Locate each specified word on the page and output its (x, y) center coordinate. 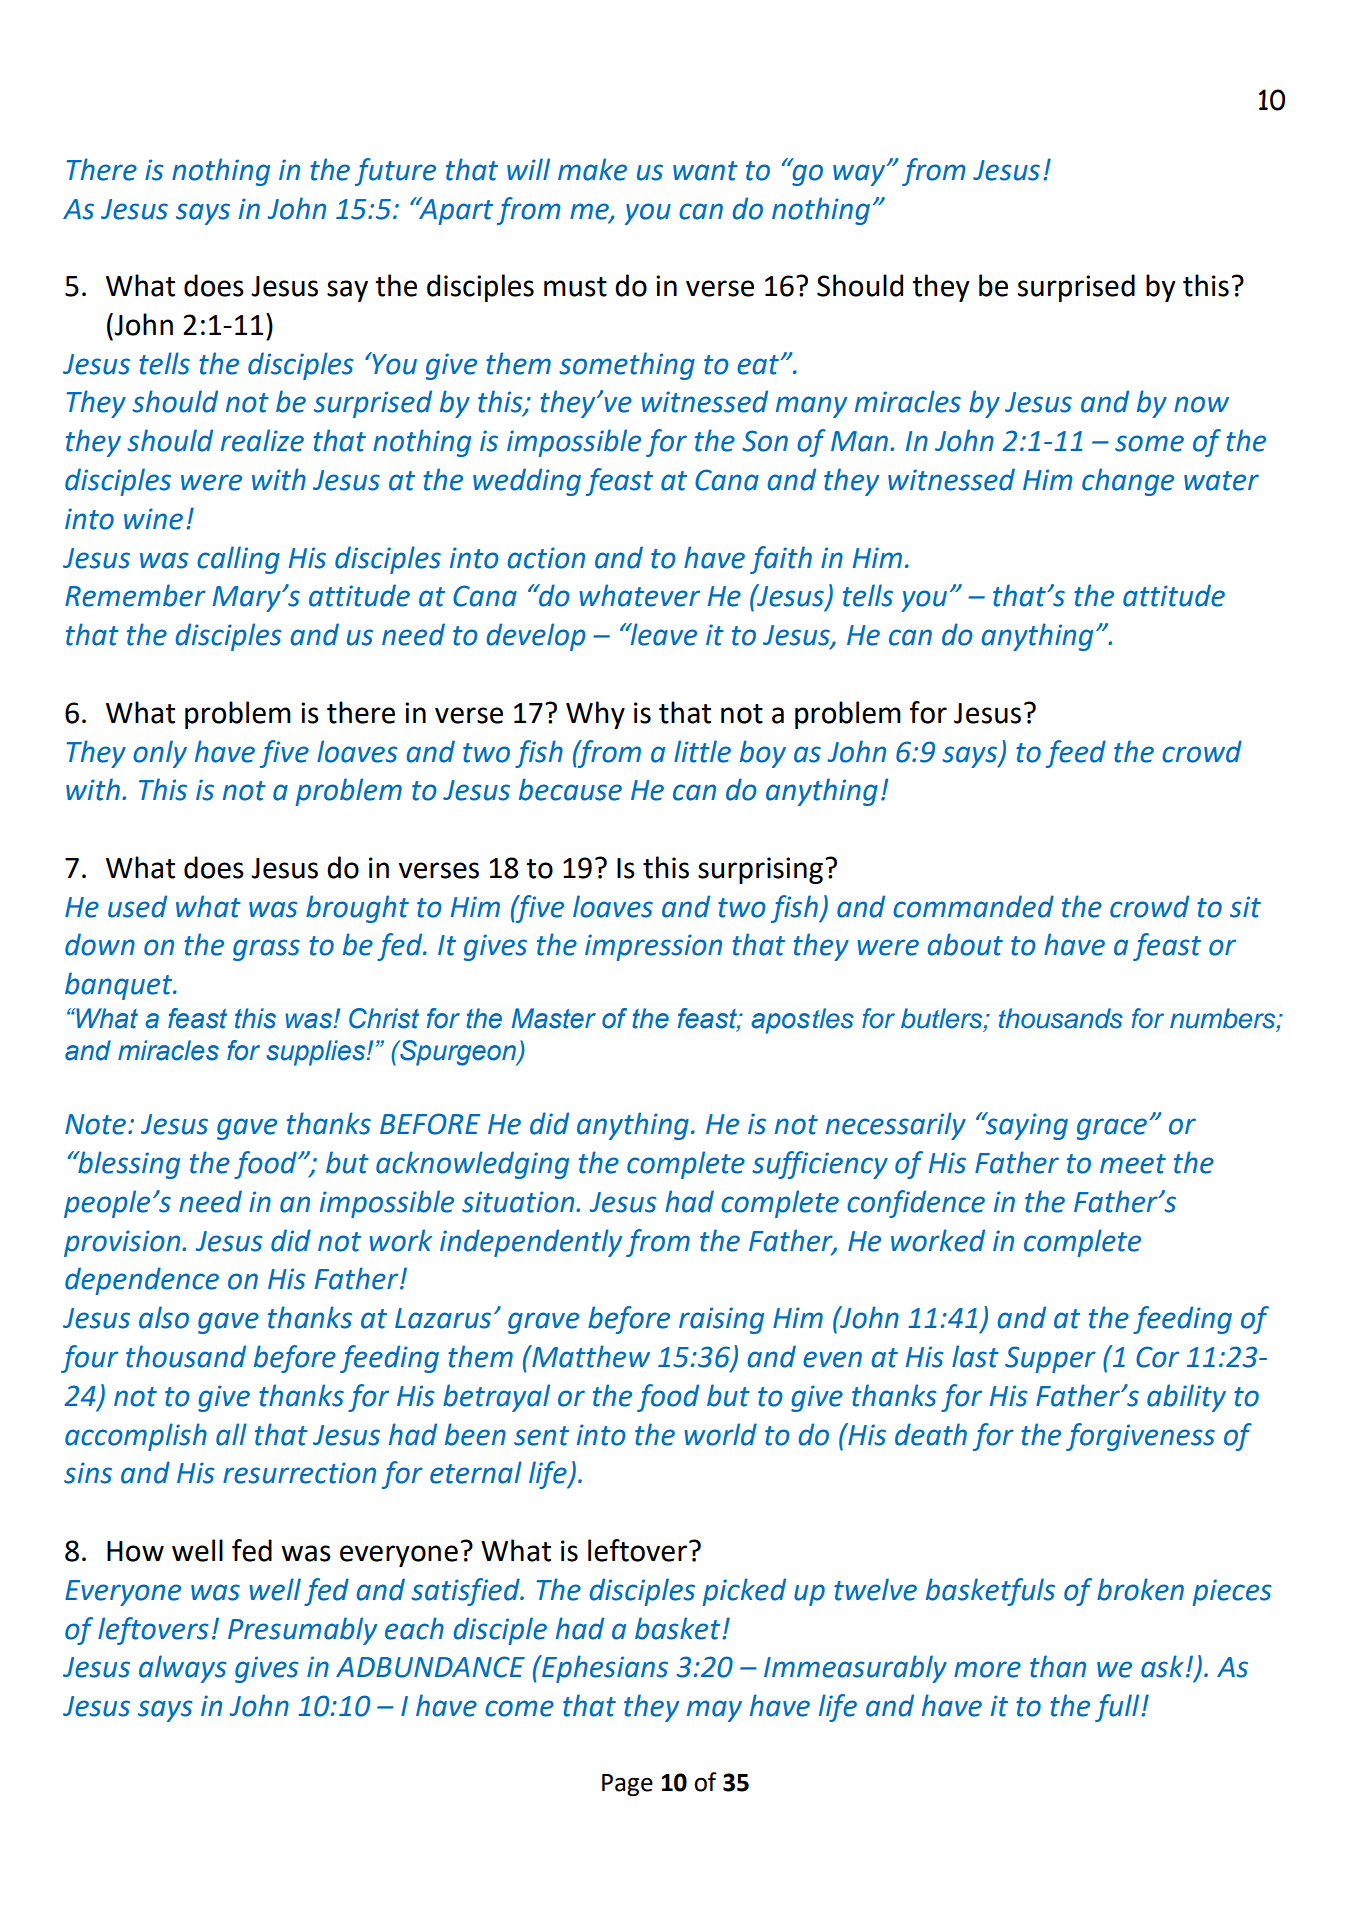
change (1128, 482)
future (395, 172)
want (705, 171)
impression (653, 947)
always (183, 1669)
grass (266, 950)
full (1117, 1708)
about (965, 944)
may (714, 1711)
